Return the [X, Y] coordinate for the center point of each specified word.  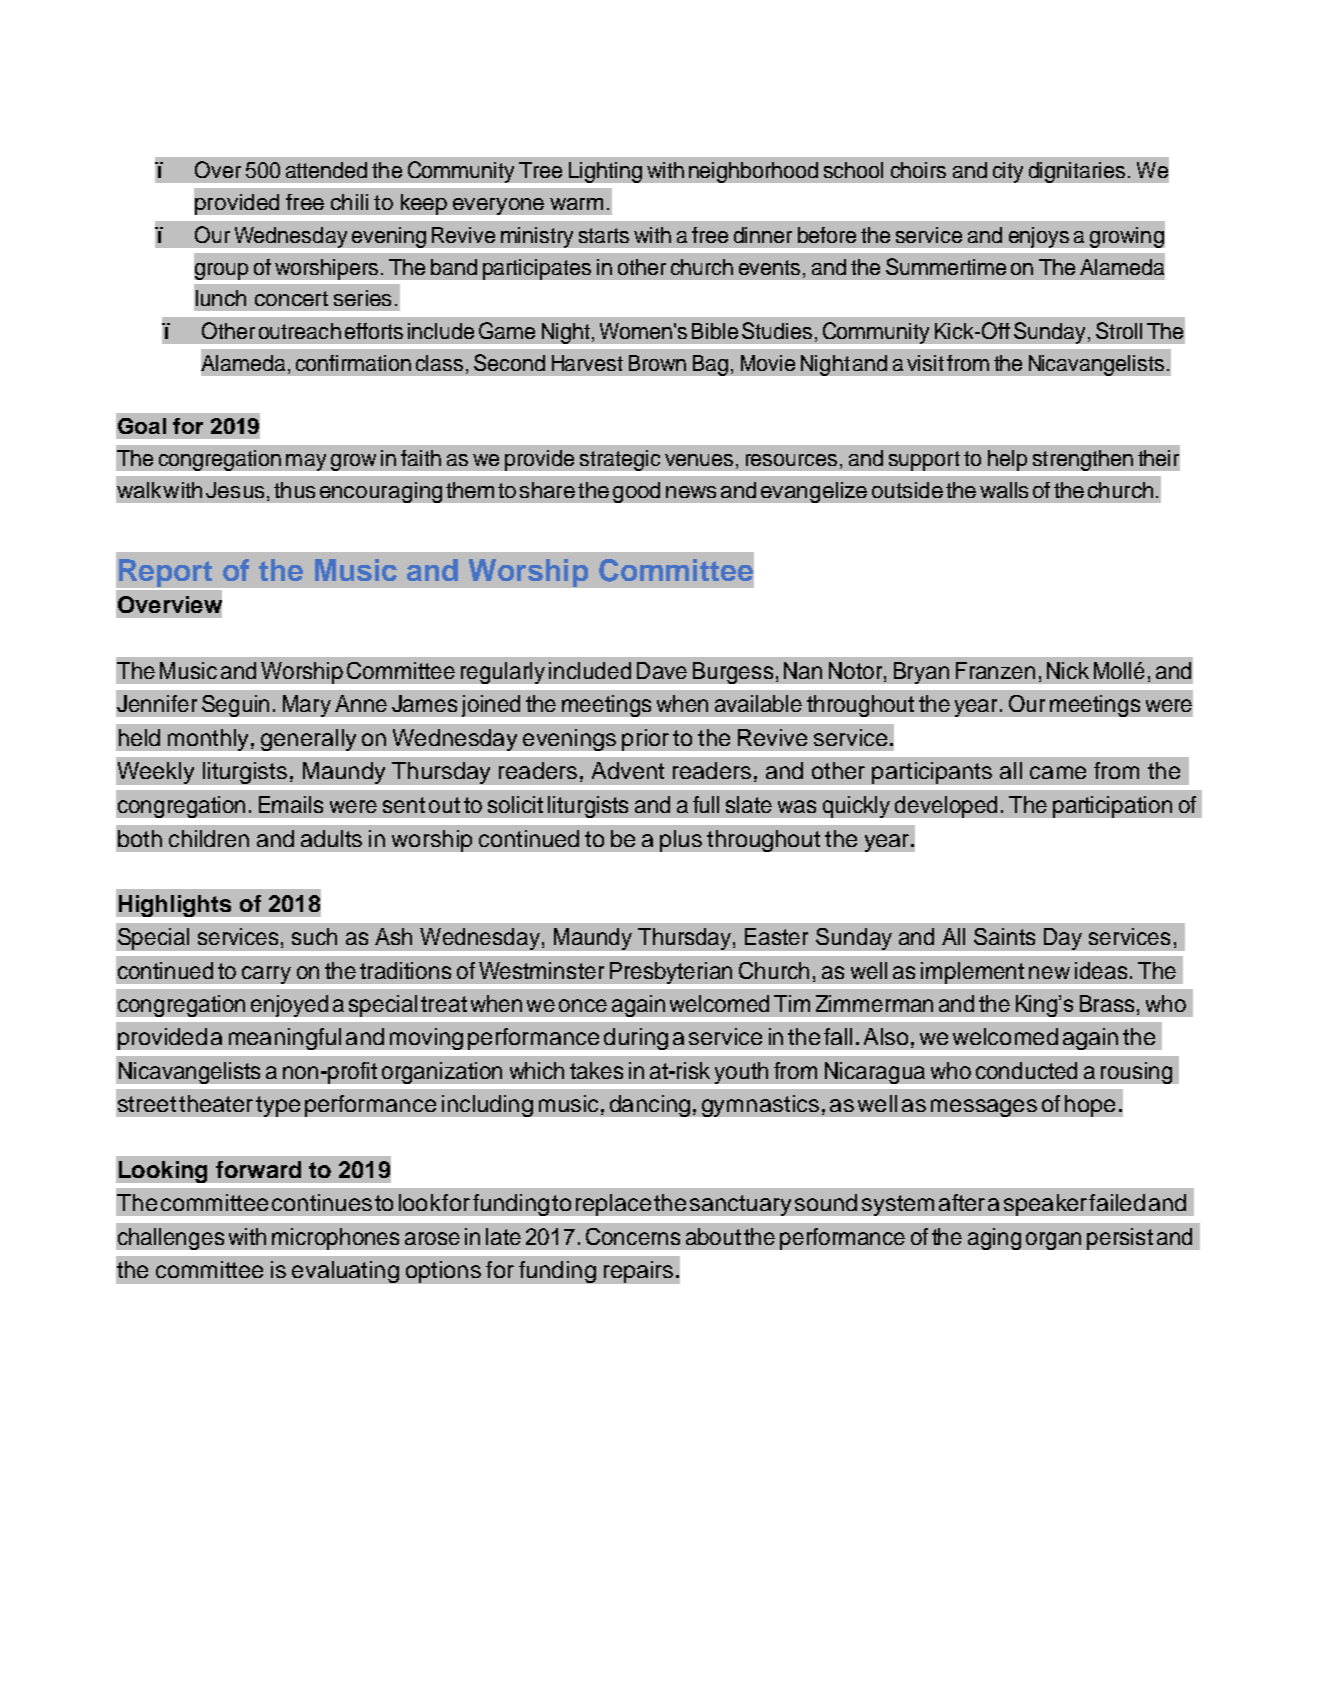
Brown [657, 363]
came [1058, 772]
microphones [335, 1239]
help [1007, 460]
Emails [291, 804]
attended [326, 170]
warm [576, 204]
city [1008, 172]
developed [946, 807]
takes [596, 1070]
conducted [1026, 1070]
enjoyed [289, 1006]
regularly [503, 673]
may [306, 462]
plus [681, 841]
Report [165, 574]
